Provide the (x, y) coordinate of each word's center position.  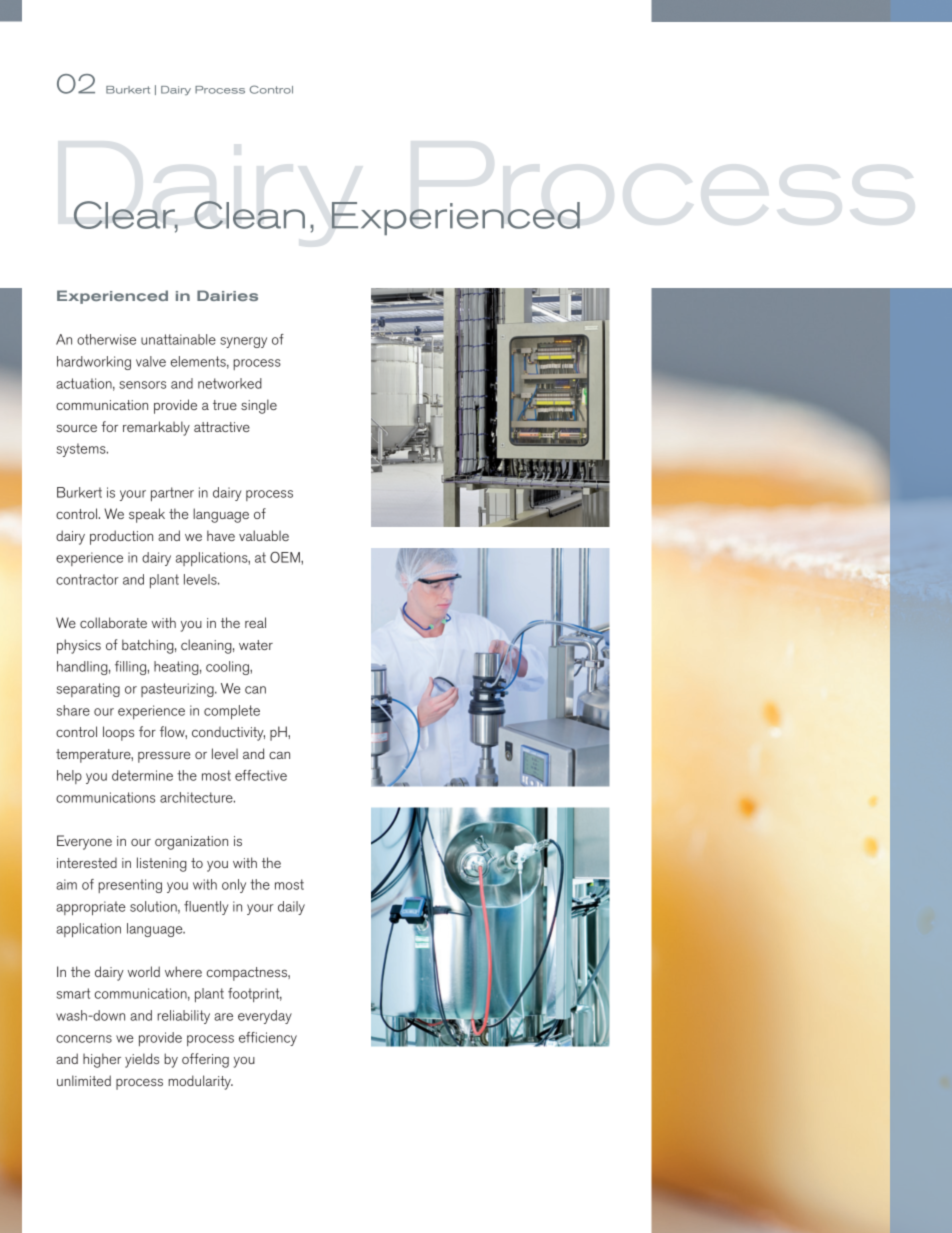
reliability (183, 1017)
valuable (264, 535)
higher (102, 1060)
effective (261, 775)
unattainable (178, 339)
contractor (87, 579)
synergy (243, 342)
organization (191, 843)
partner (172, 494)
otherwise (106, 339)
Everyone (84, 842)
